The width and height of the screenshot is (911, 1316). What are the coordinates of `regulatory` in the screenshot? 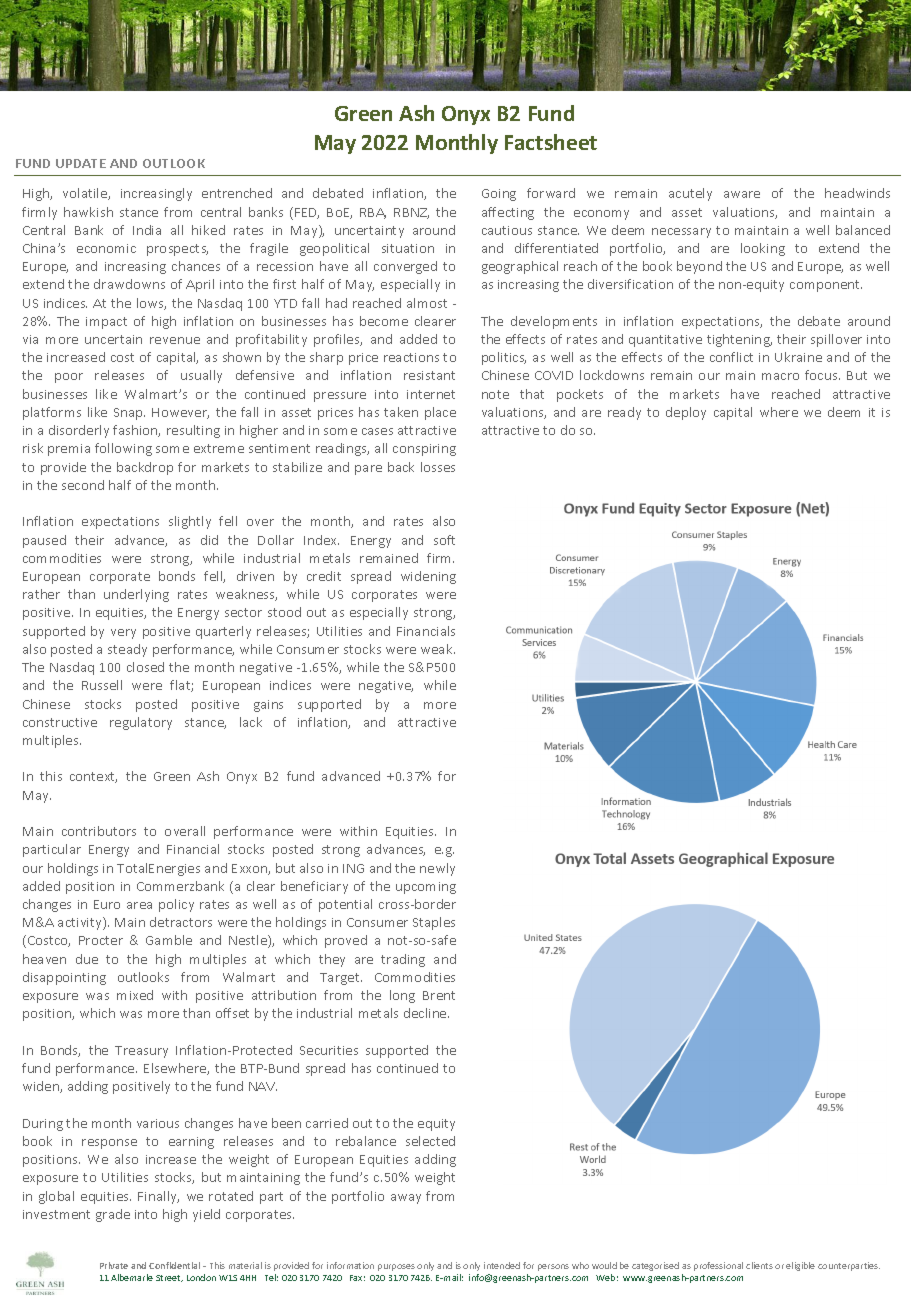 It's located at (141, 723).
